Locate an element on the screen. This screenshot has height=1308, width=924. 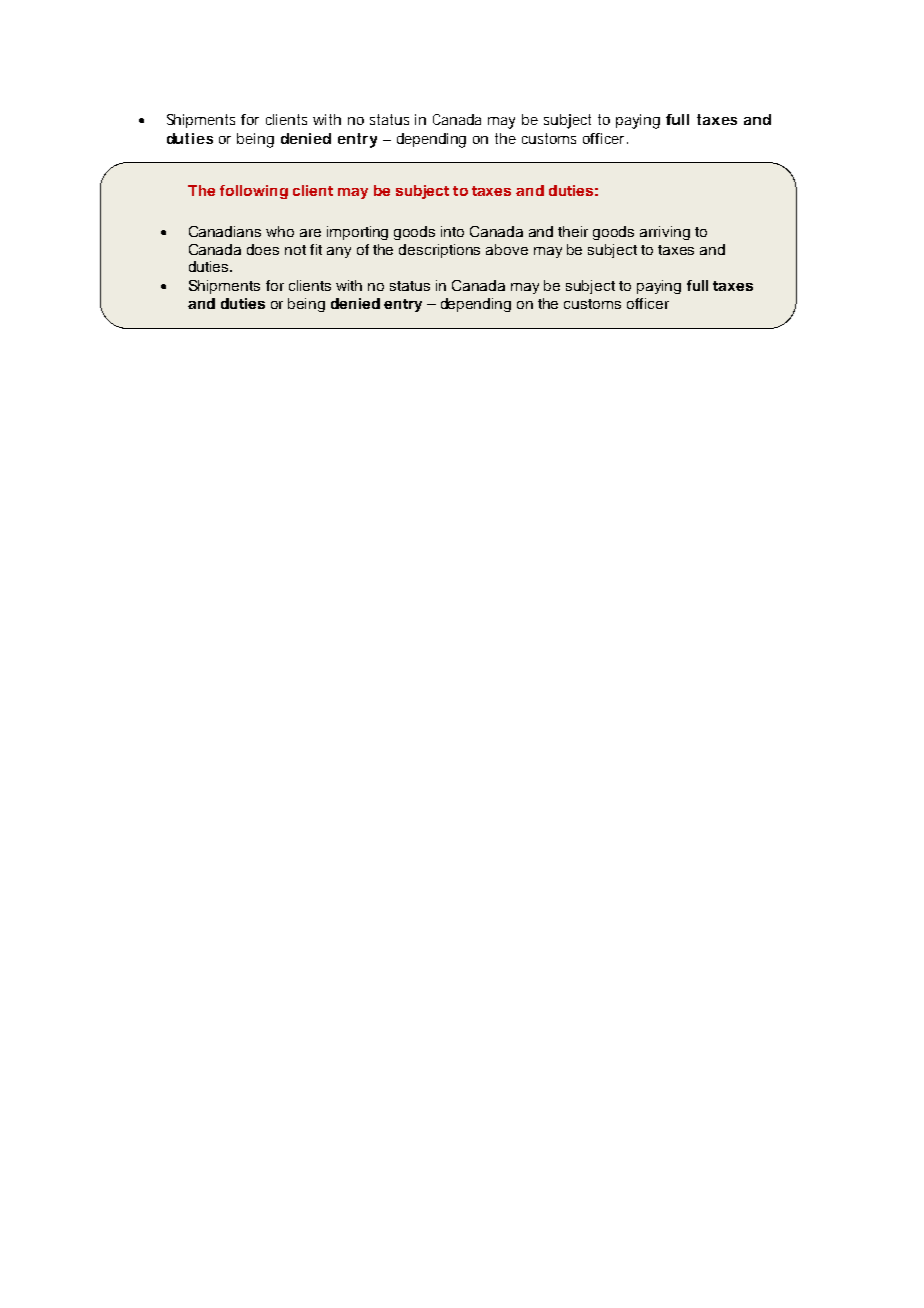
their is located at coordinates (573, 231).
